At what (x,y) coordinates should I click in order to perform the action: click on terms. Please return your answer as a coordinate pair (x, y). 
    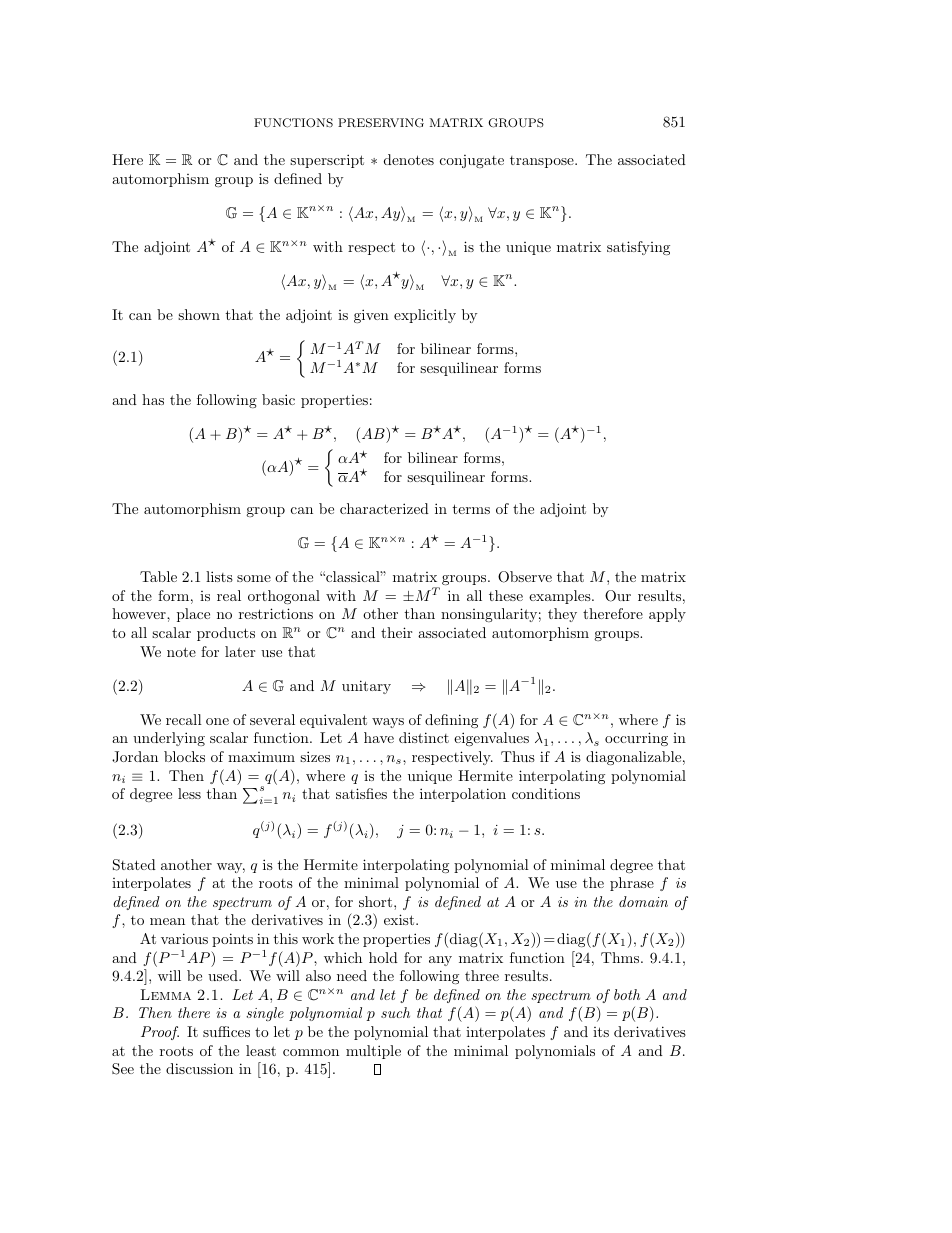
    Looking at the image, I should click on (471, 509).
